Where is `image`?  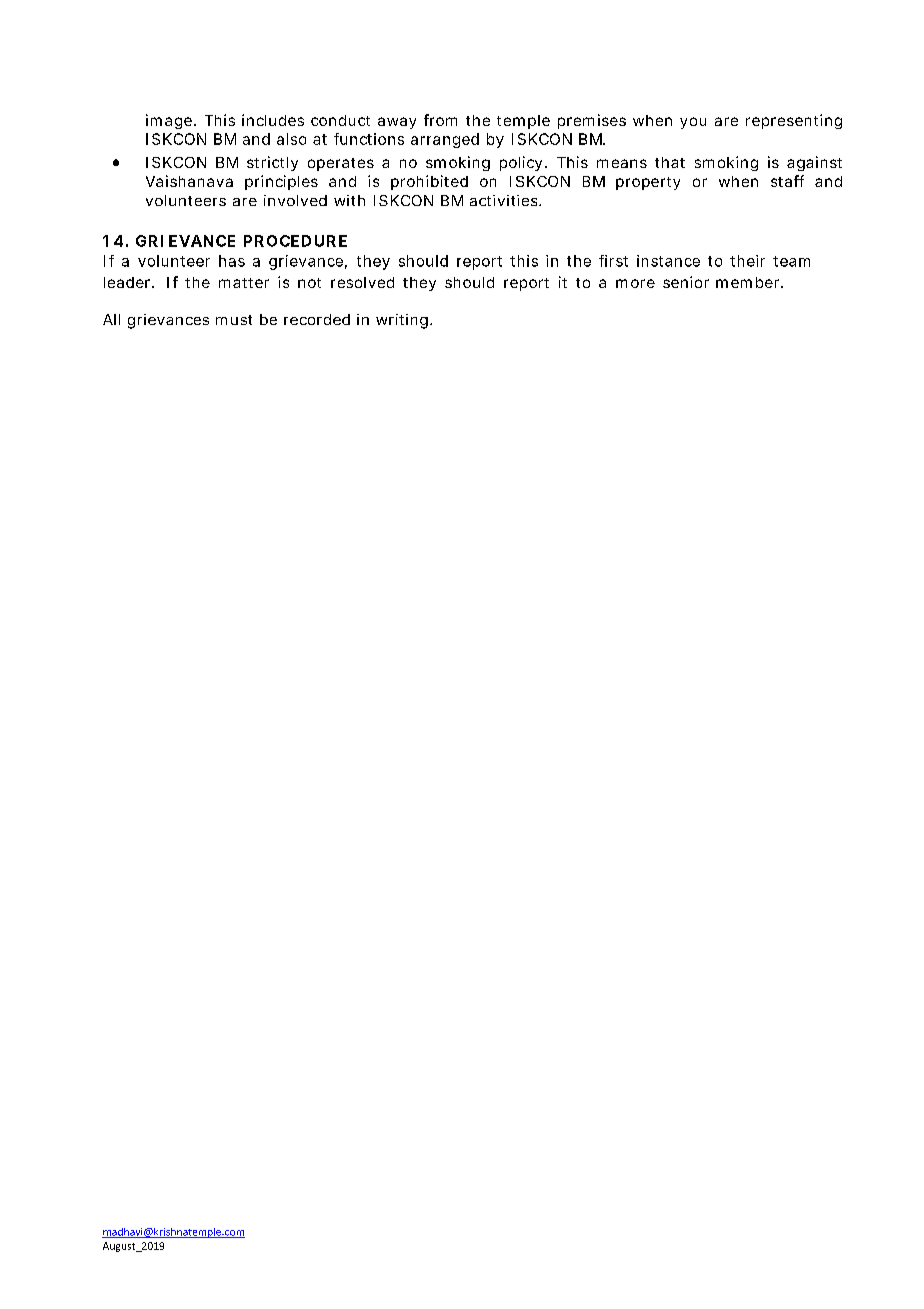 image is located at coordinates (171, 121).
